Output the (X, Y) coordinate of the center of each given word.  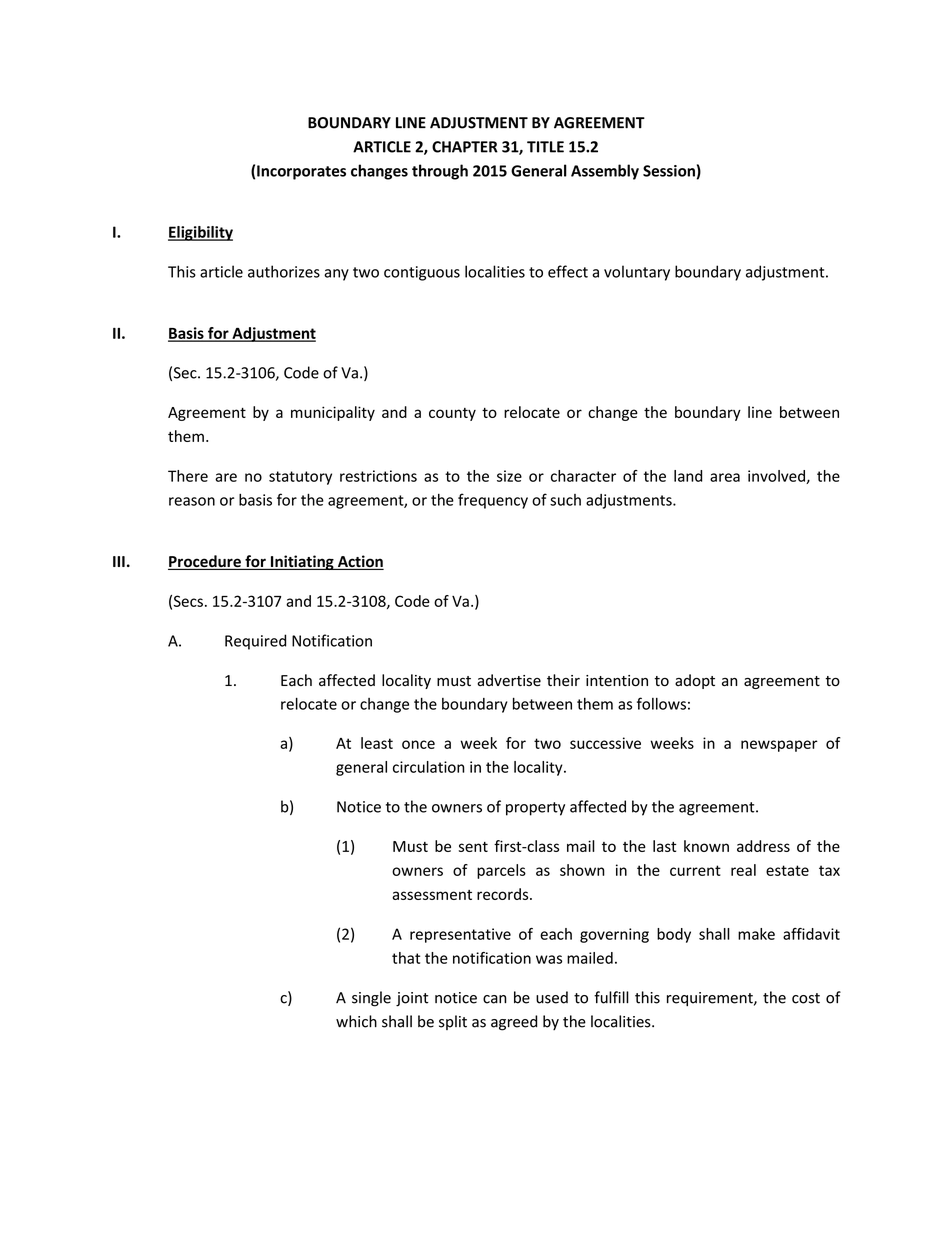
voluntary (637, 273)
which (356, 1021)
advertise (509, 680)
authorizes (284, 271)
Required (255, 642)
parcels (501, 871)
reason (192, 501)
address (763, 846)
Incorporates (301, 172)
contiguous (422, 273)
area (725, 477)
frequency (493, 501)
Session (669, 171)
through (440, 172)
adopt (695, 681)
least (377, 743)
